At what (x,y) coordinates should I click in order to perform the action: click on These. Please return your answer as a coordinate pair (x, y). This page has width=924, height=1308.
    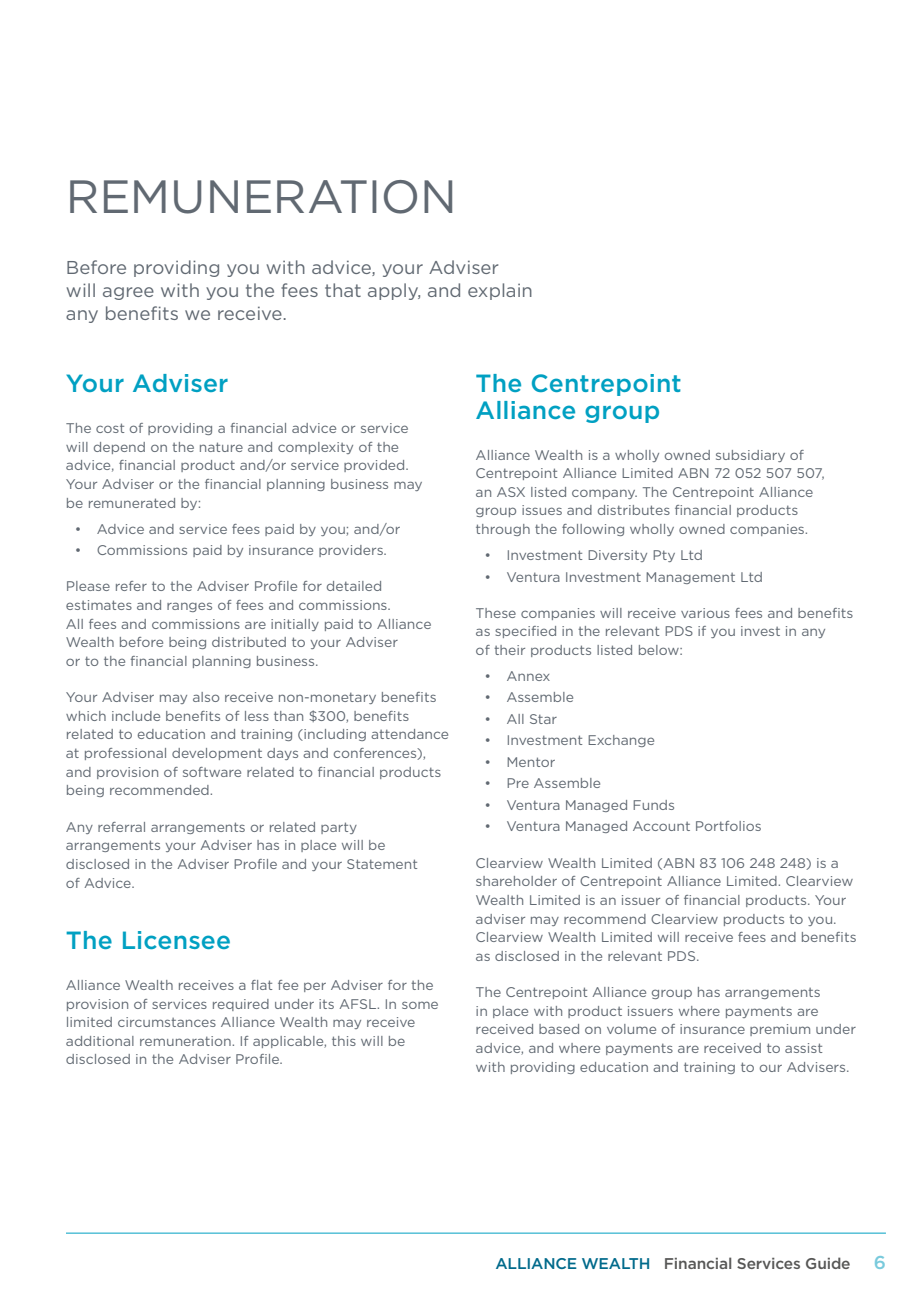
    Looking at the image, I should click on (496, 613).
